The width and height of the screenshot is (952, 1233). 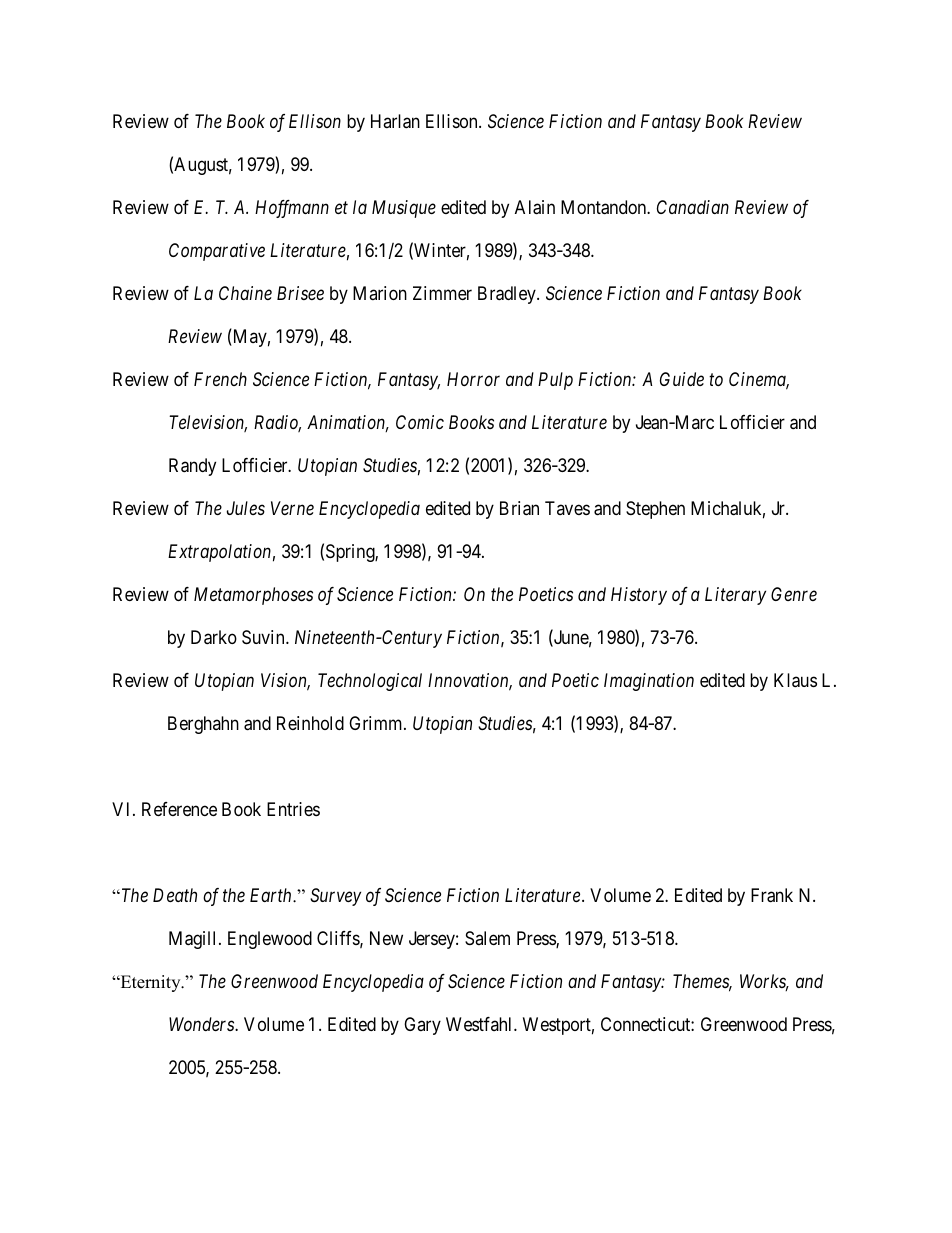 I want to click on Canadian, so click(x=693, y=207).
